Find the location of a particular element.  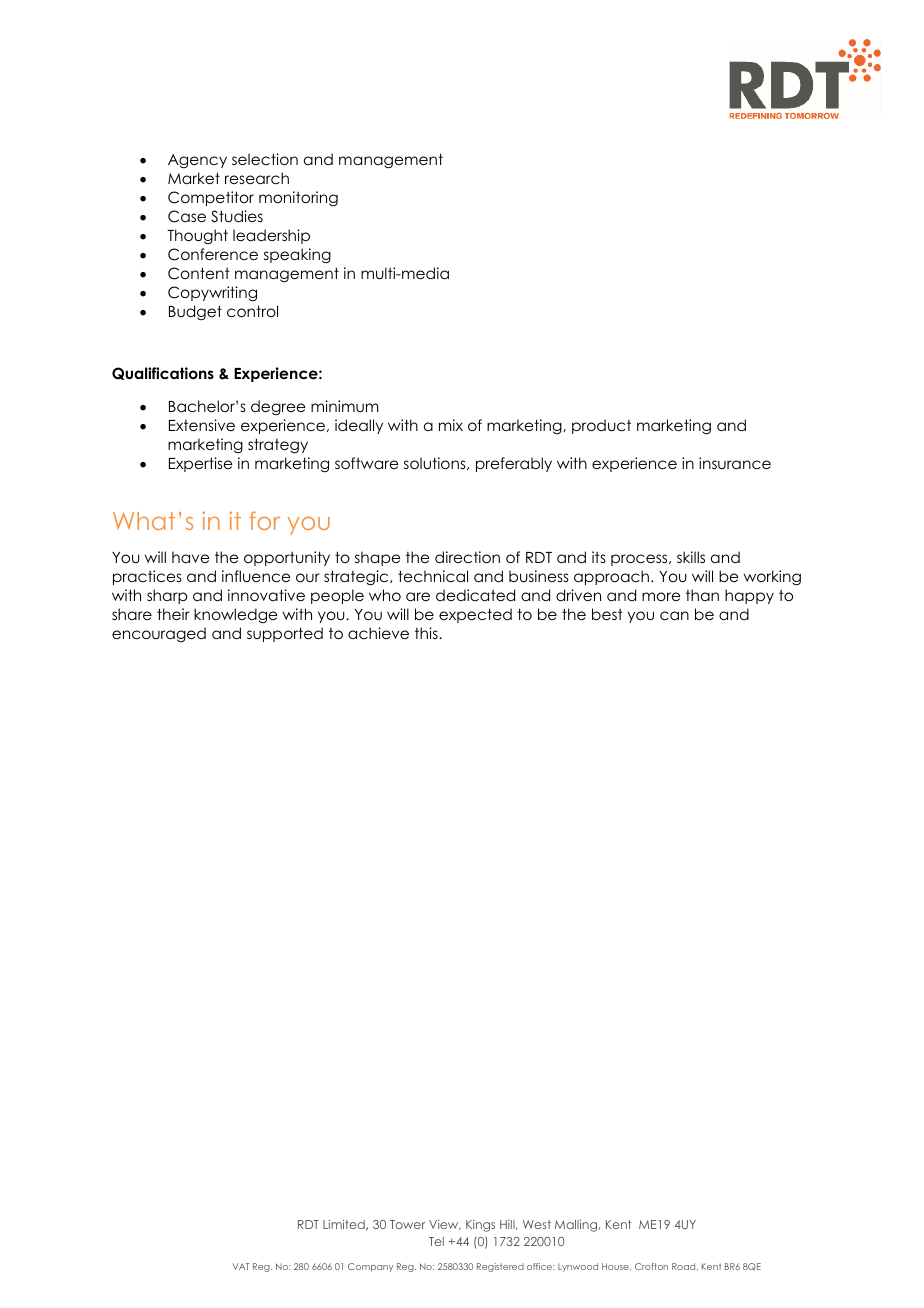

this is located at coordinates (427, 633).
